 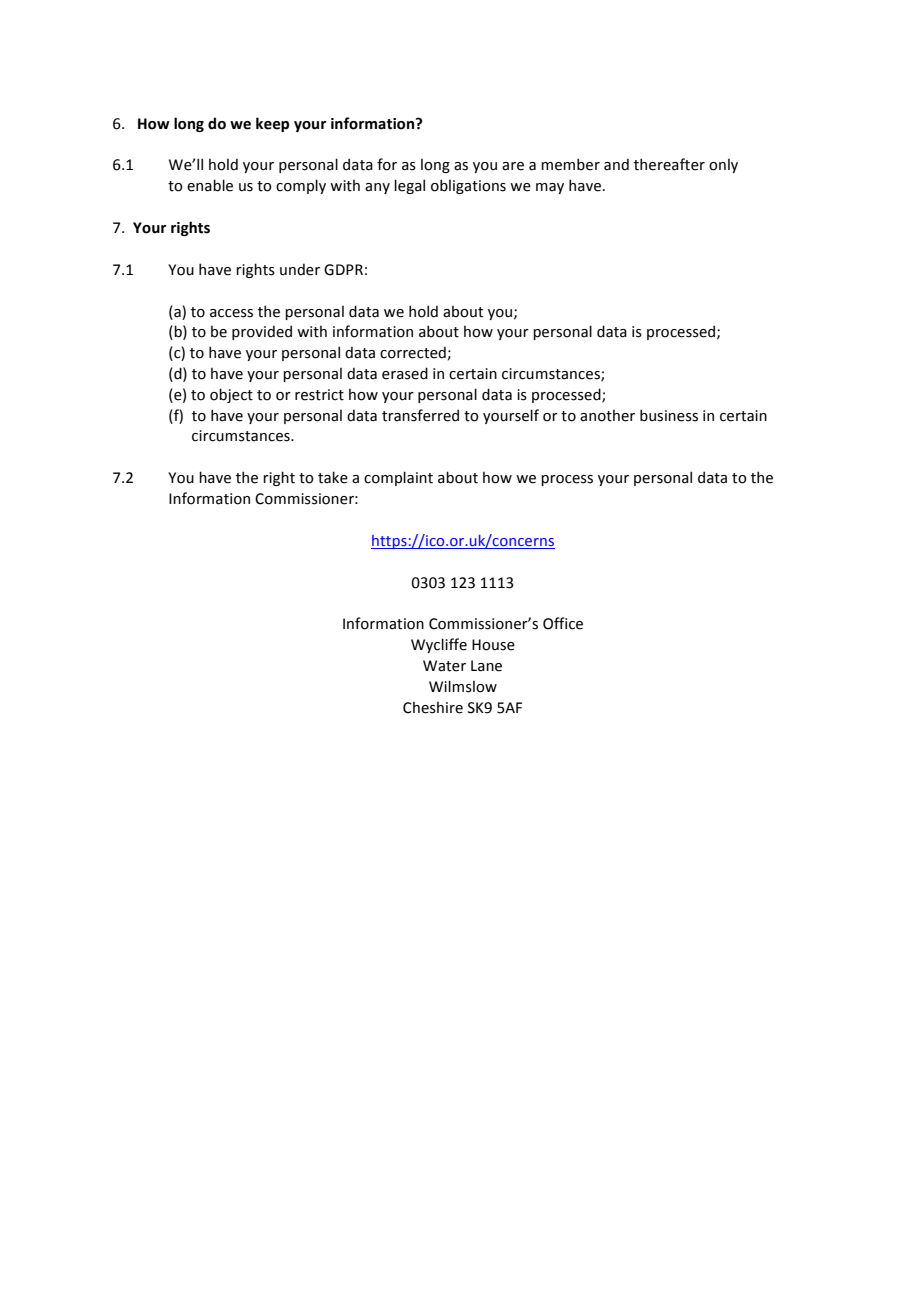 I want to click on keep, so click(x=272, y=124).
